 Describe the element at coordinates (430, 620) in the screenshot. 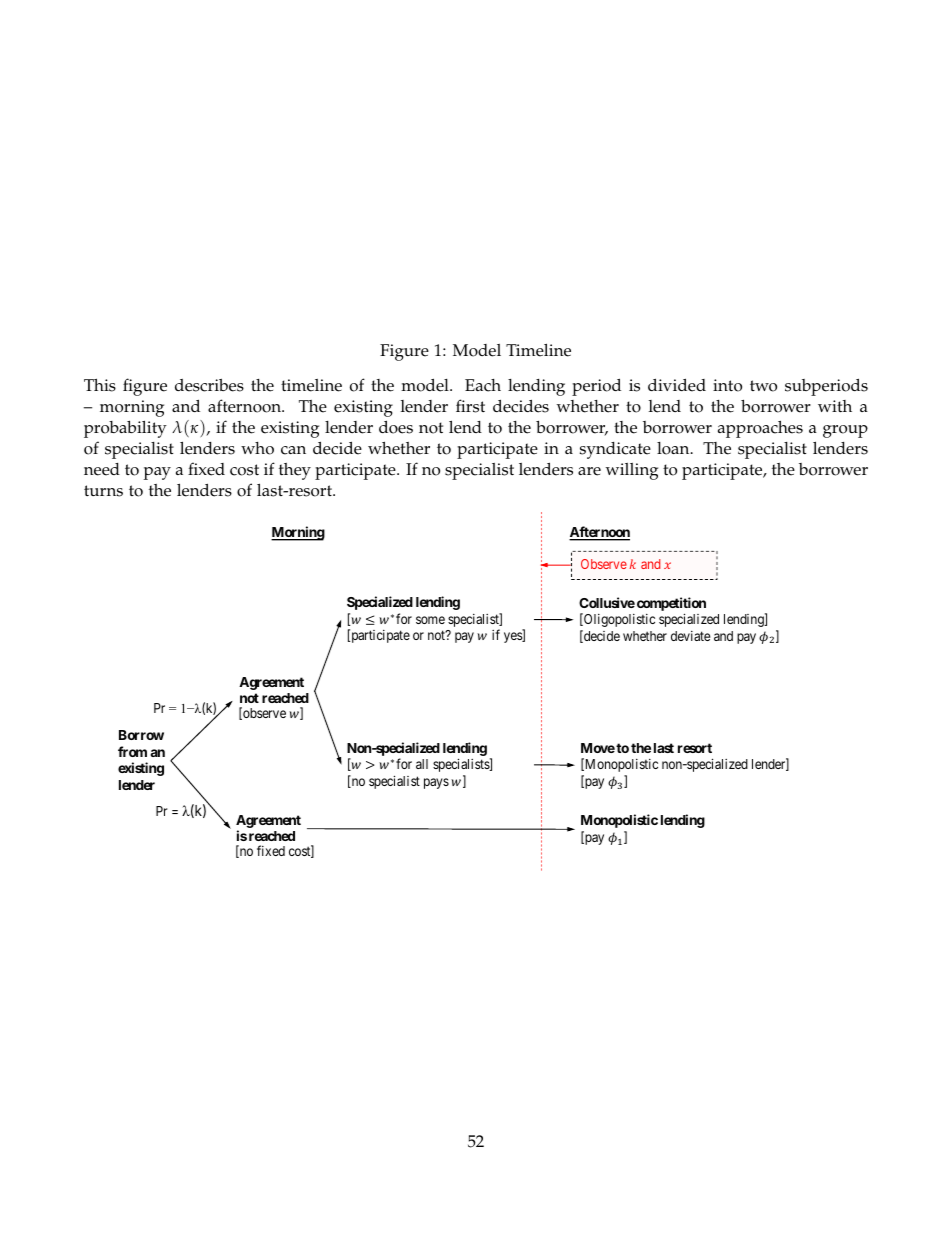

I see `some` at that location.
